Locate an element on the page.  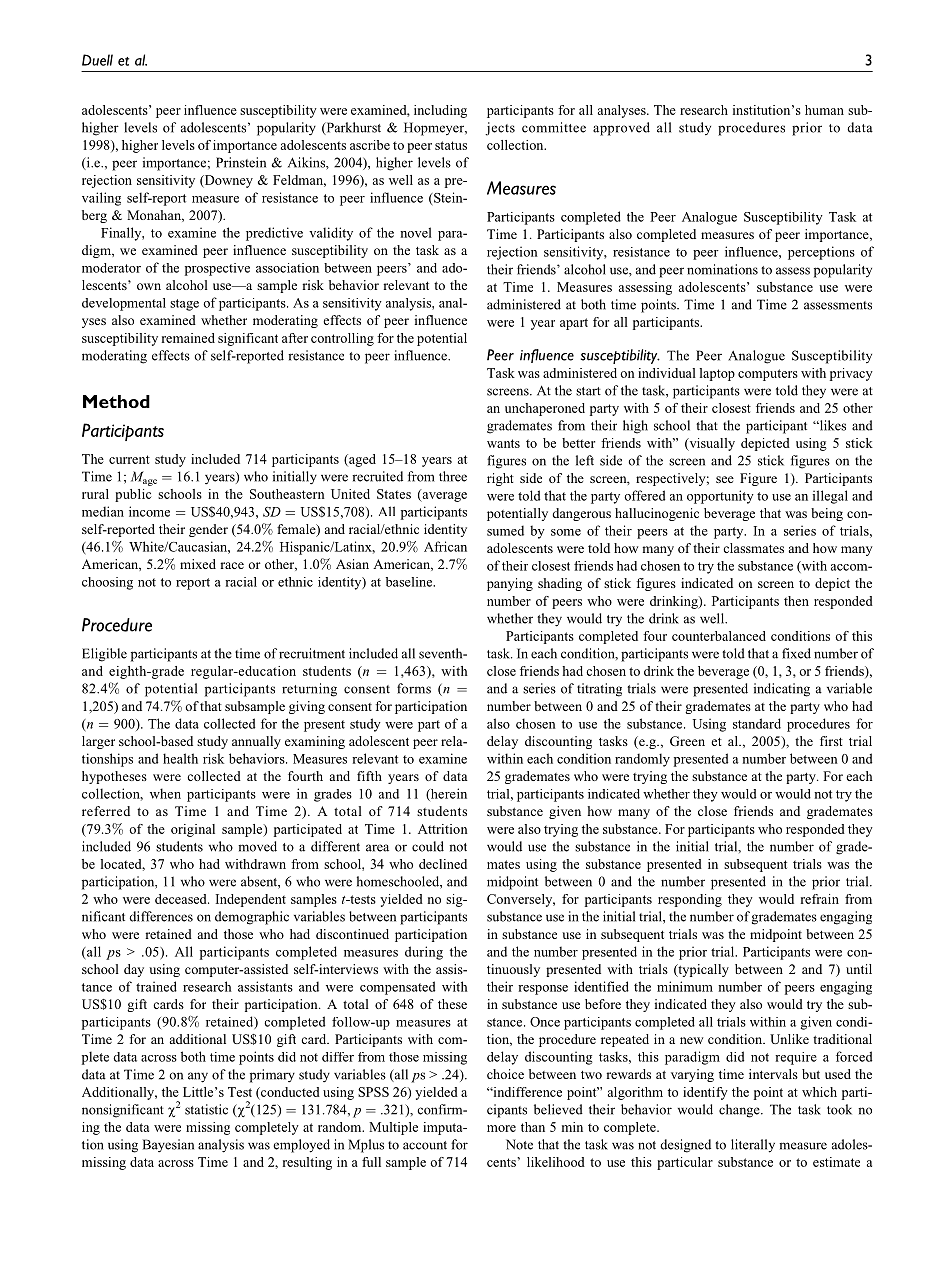
more is located at coordinates (501, 1128).
